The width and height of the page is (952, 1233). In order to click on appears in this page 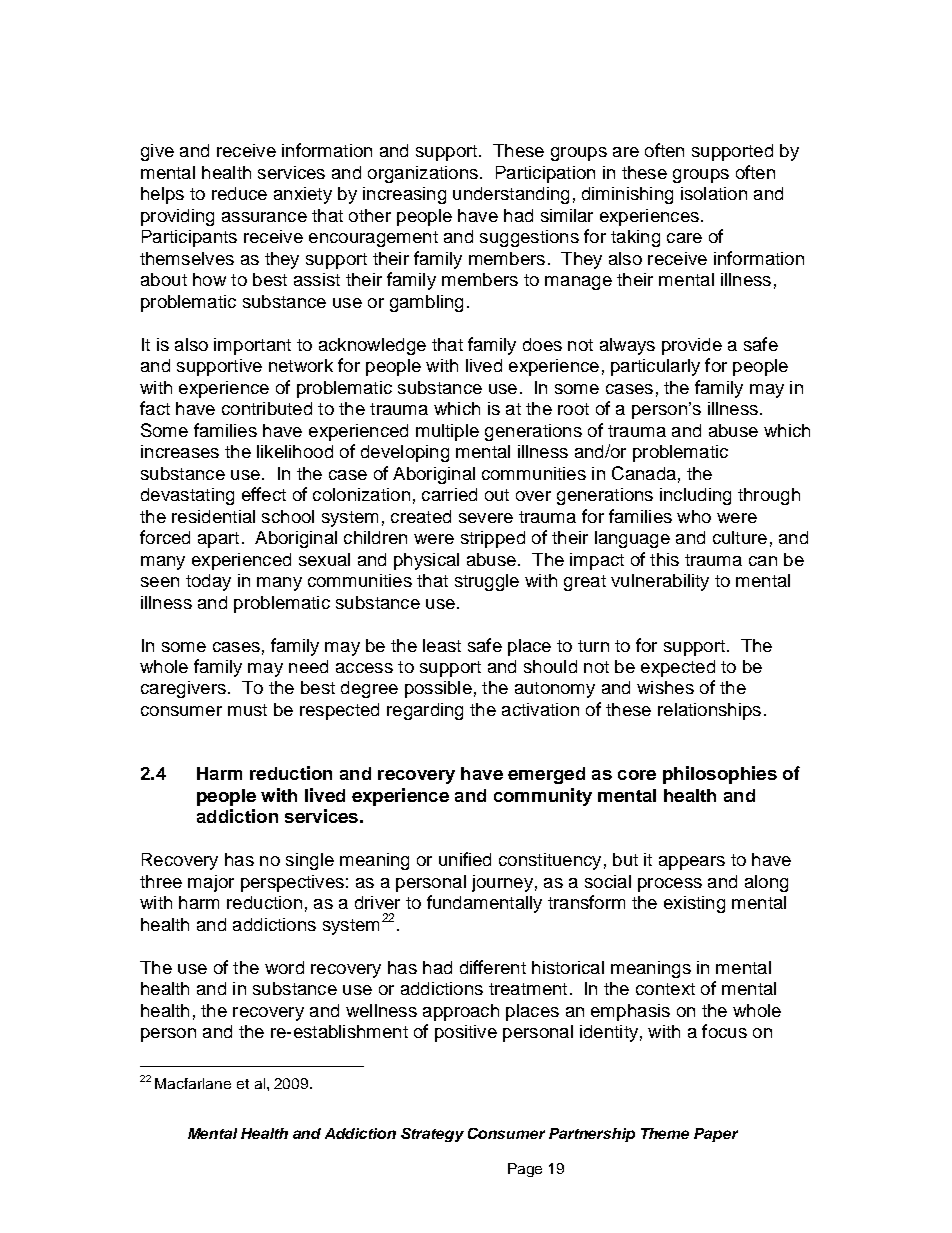, I will do `click(692, 863)`.
